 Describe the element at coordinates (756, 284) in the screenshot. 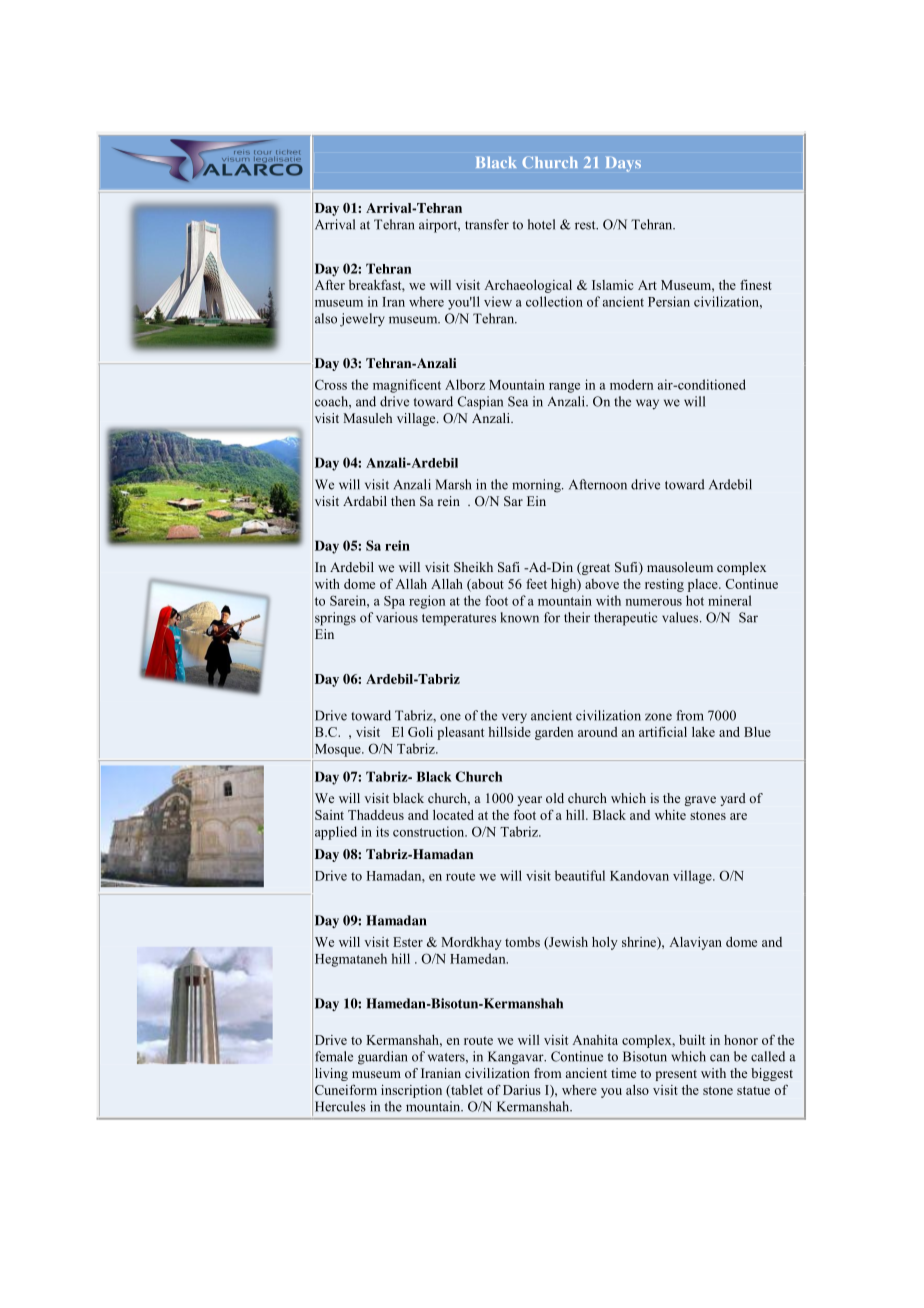

I see `finest` at that location.
